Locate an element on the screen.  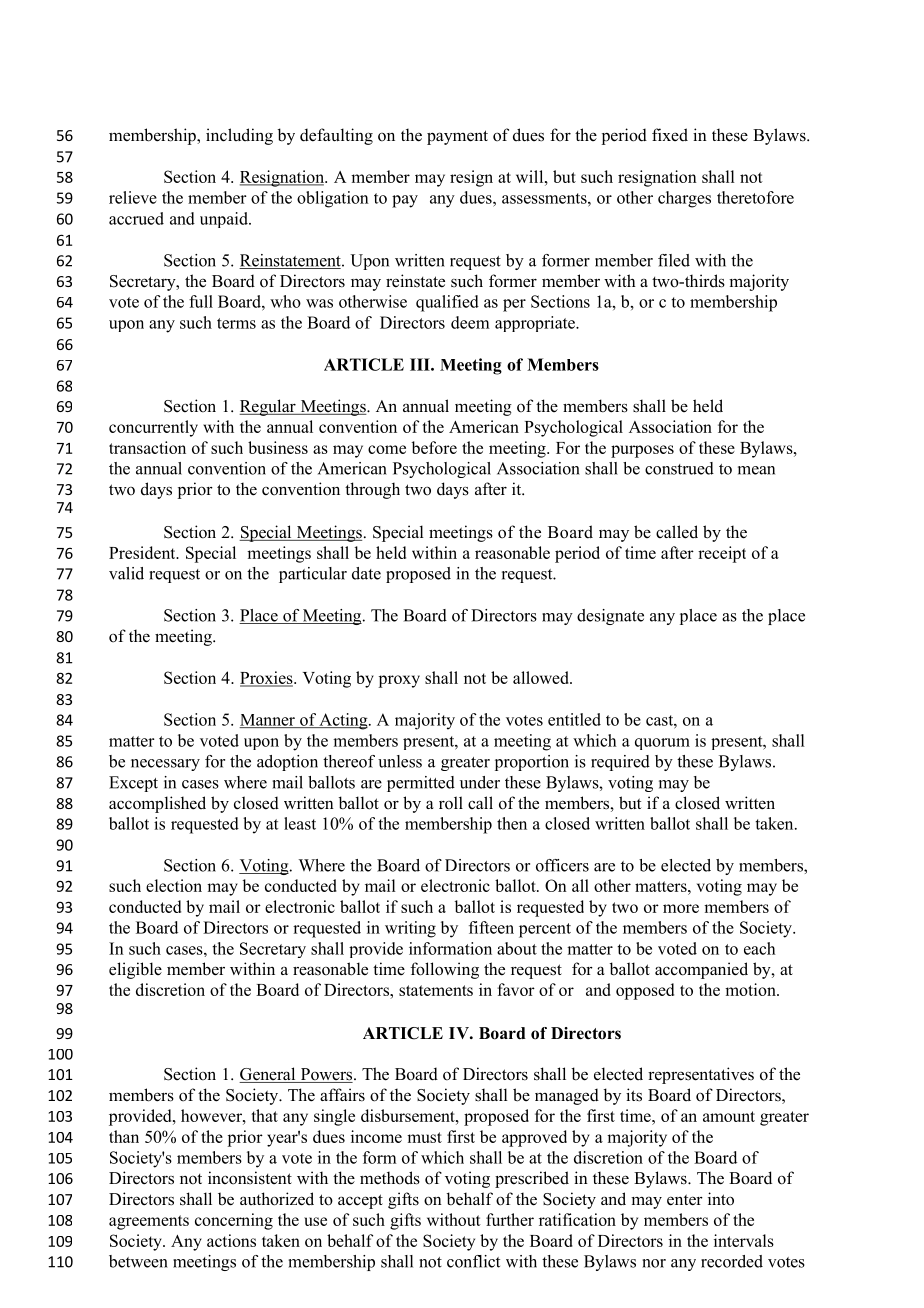
charges is located at coordinates (684, 199).
